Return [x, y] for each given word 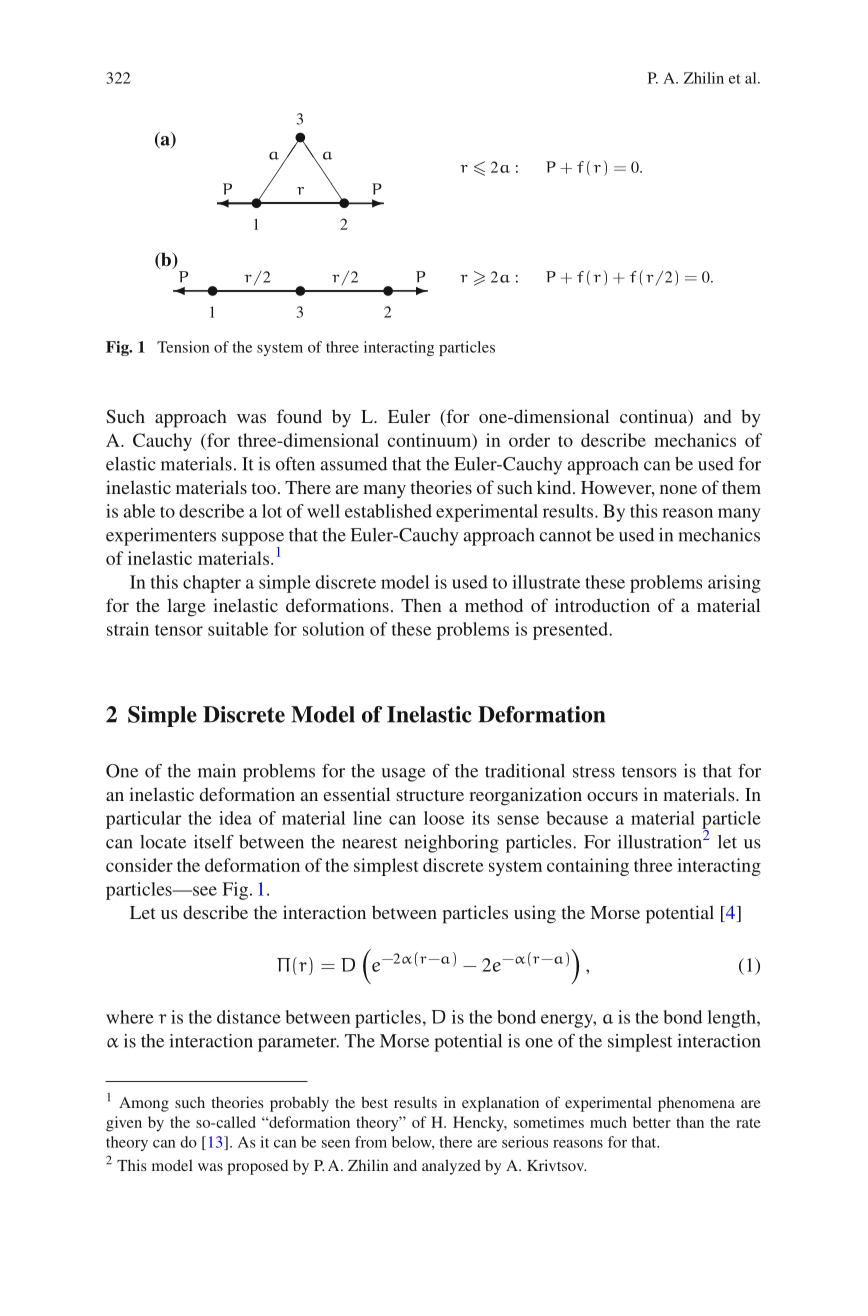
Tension [183, 347]
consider [139, 865]
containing [588, 867]
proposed [257, 1167]
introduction [602, 605]
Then [421, 605]
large [186, 607]
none [678, 489]
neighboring [451, 844]
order [529, 440]
